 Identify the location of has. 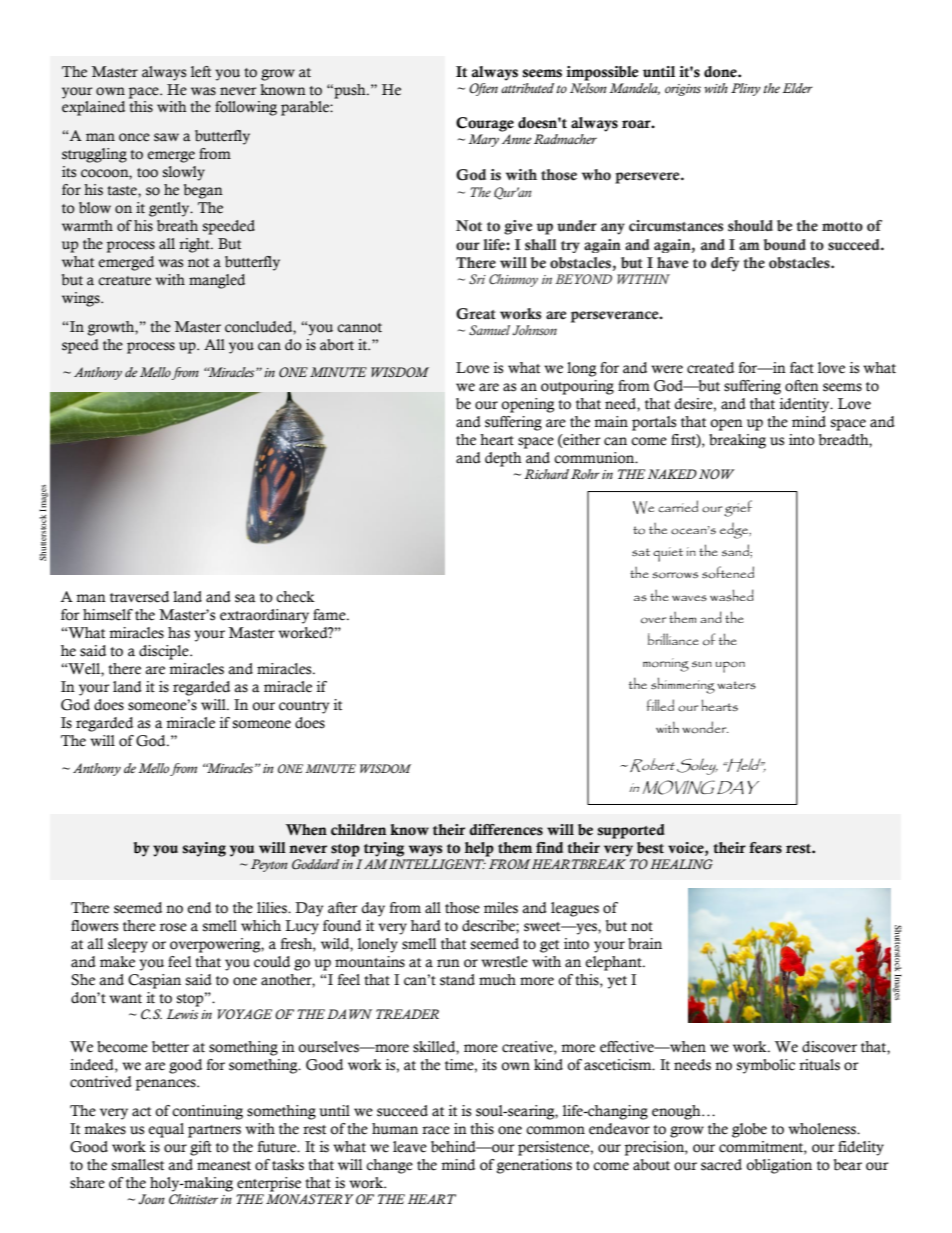
(179, 633).
